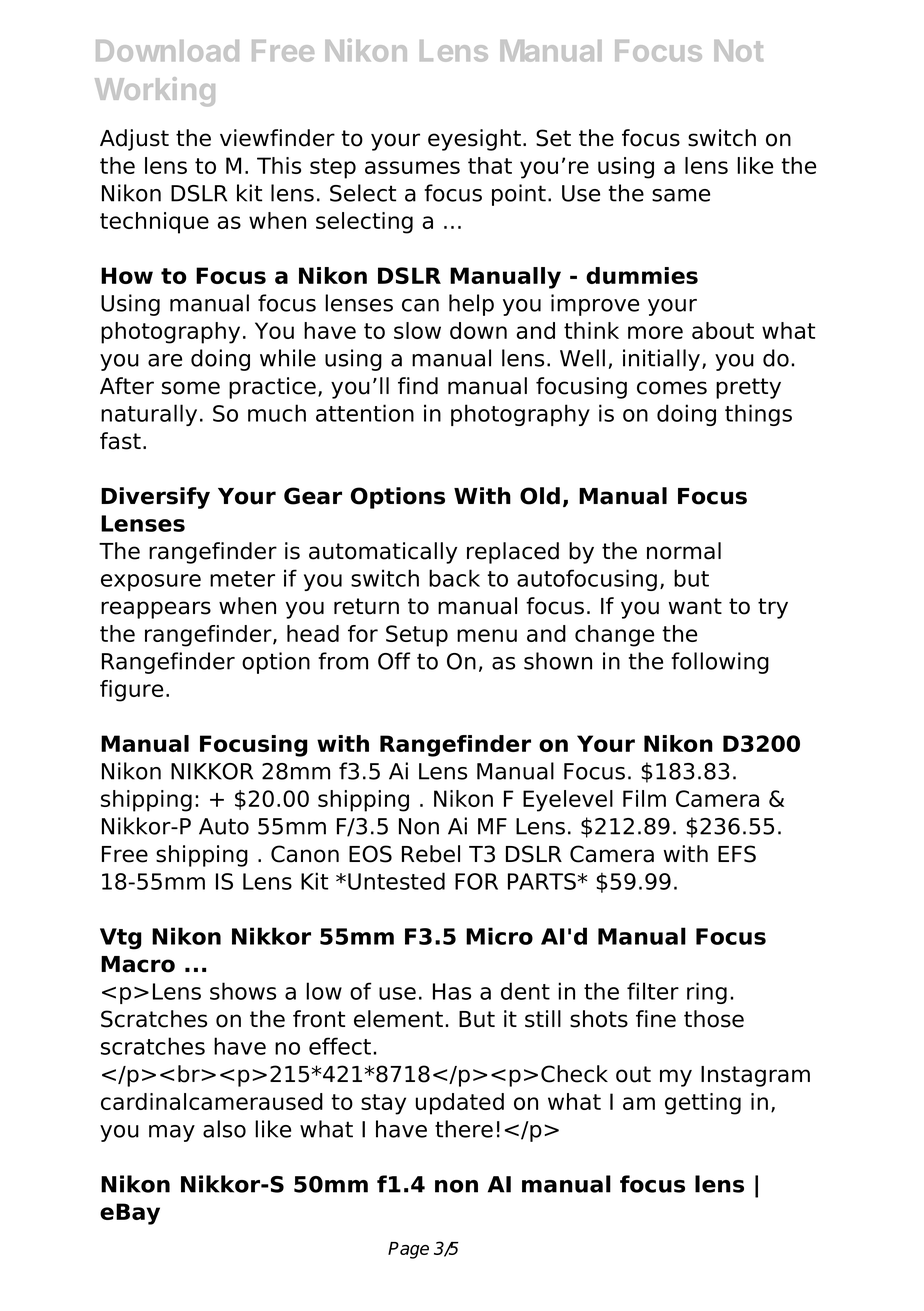 The image size is (924, 1311). Describe the element at coordinates (758, 415) in the document. I see `things` at that location.
